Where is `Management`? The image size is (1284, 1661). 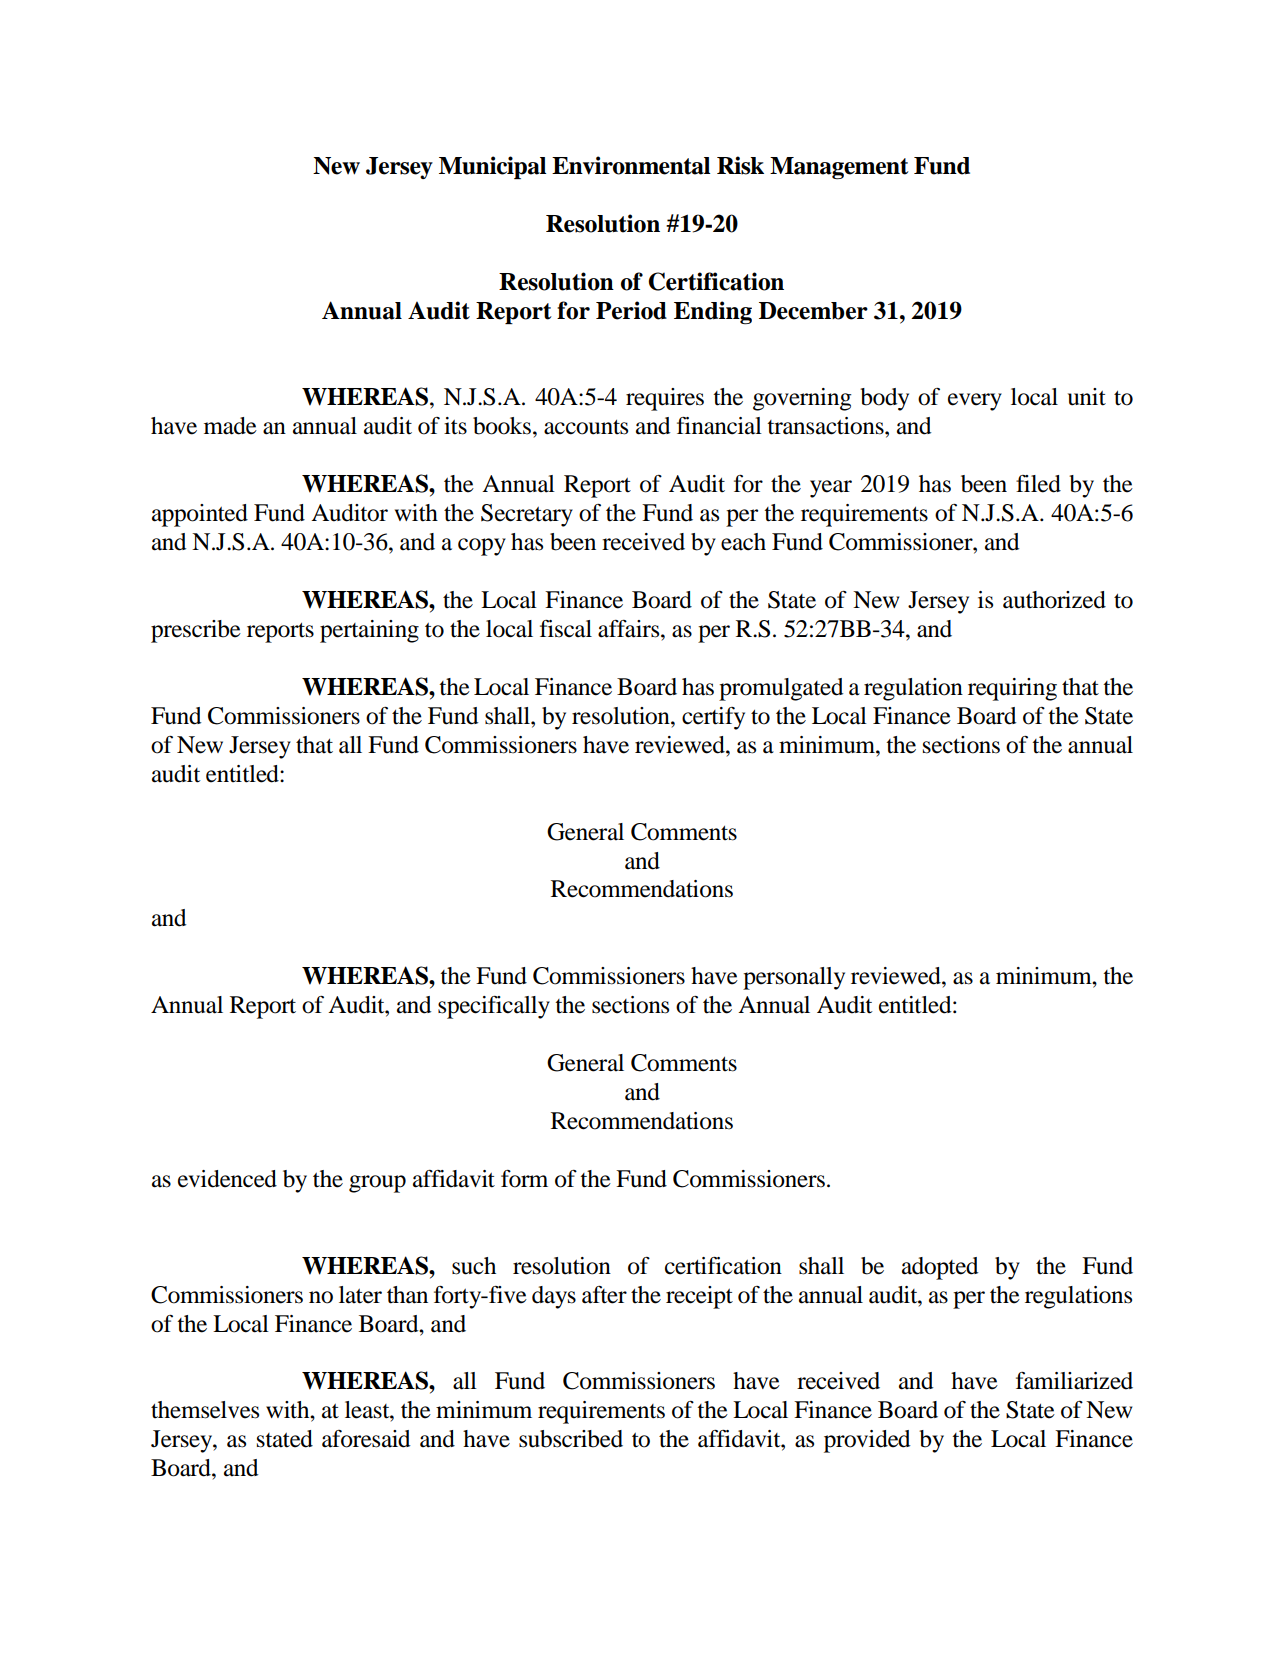
Management is located at coordinates (839, 168).
